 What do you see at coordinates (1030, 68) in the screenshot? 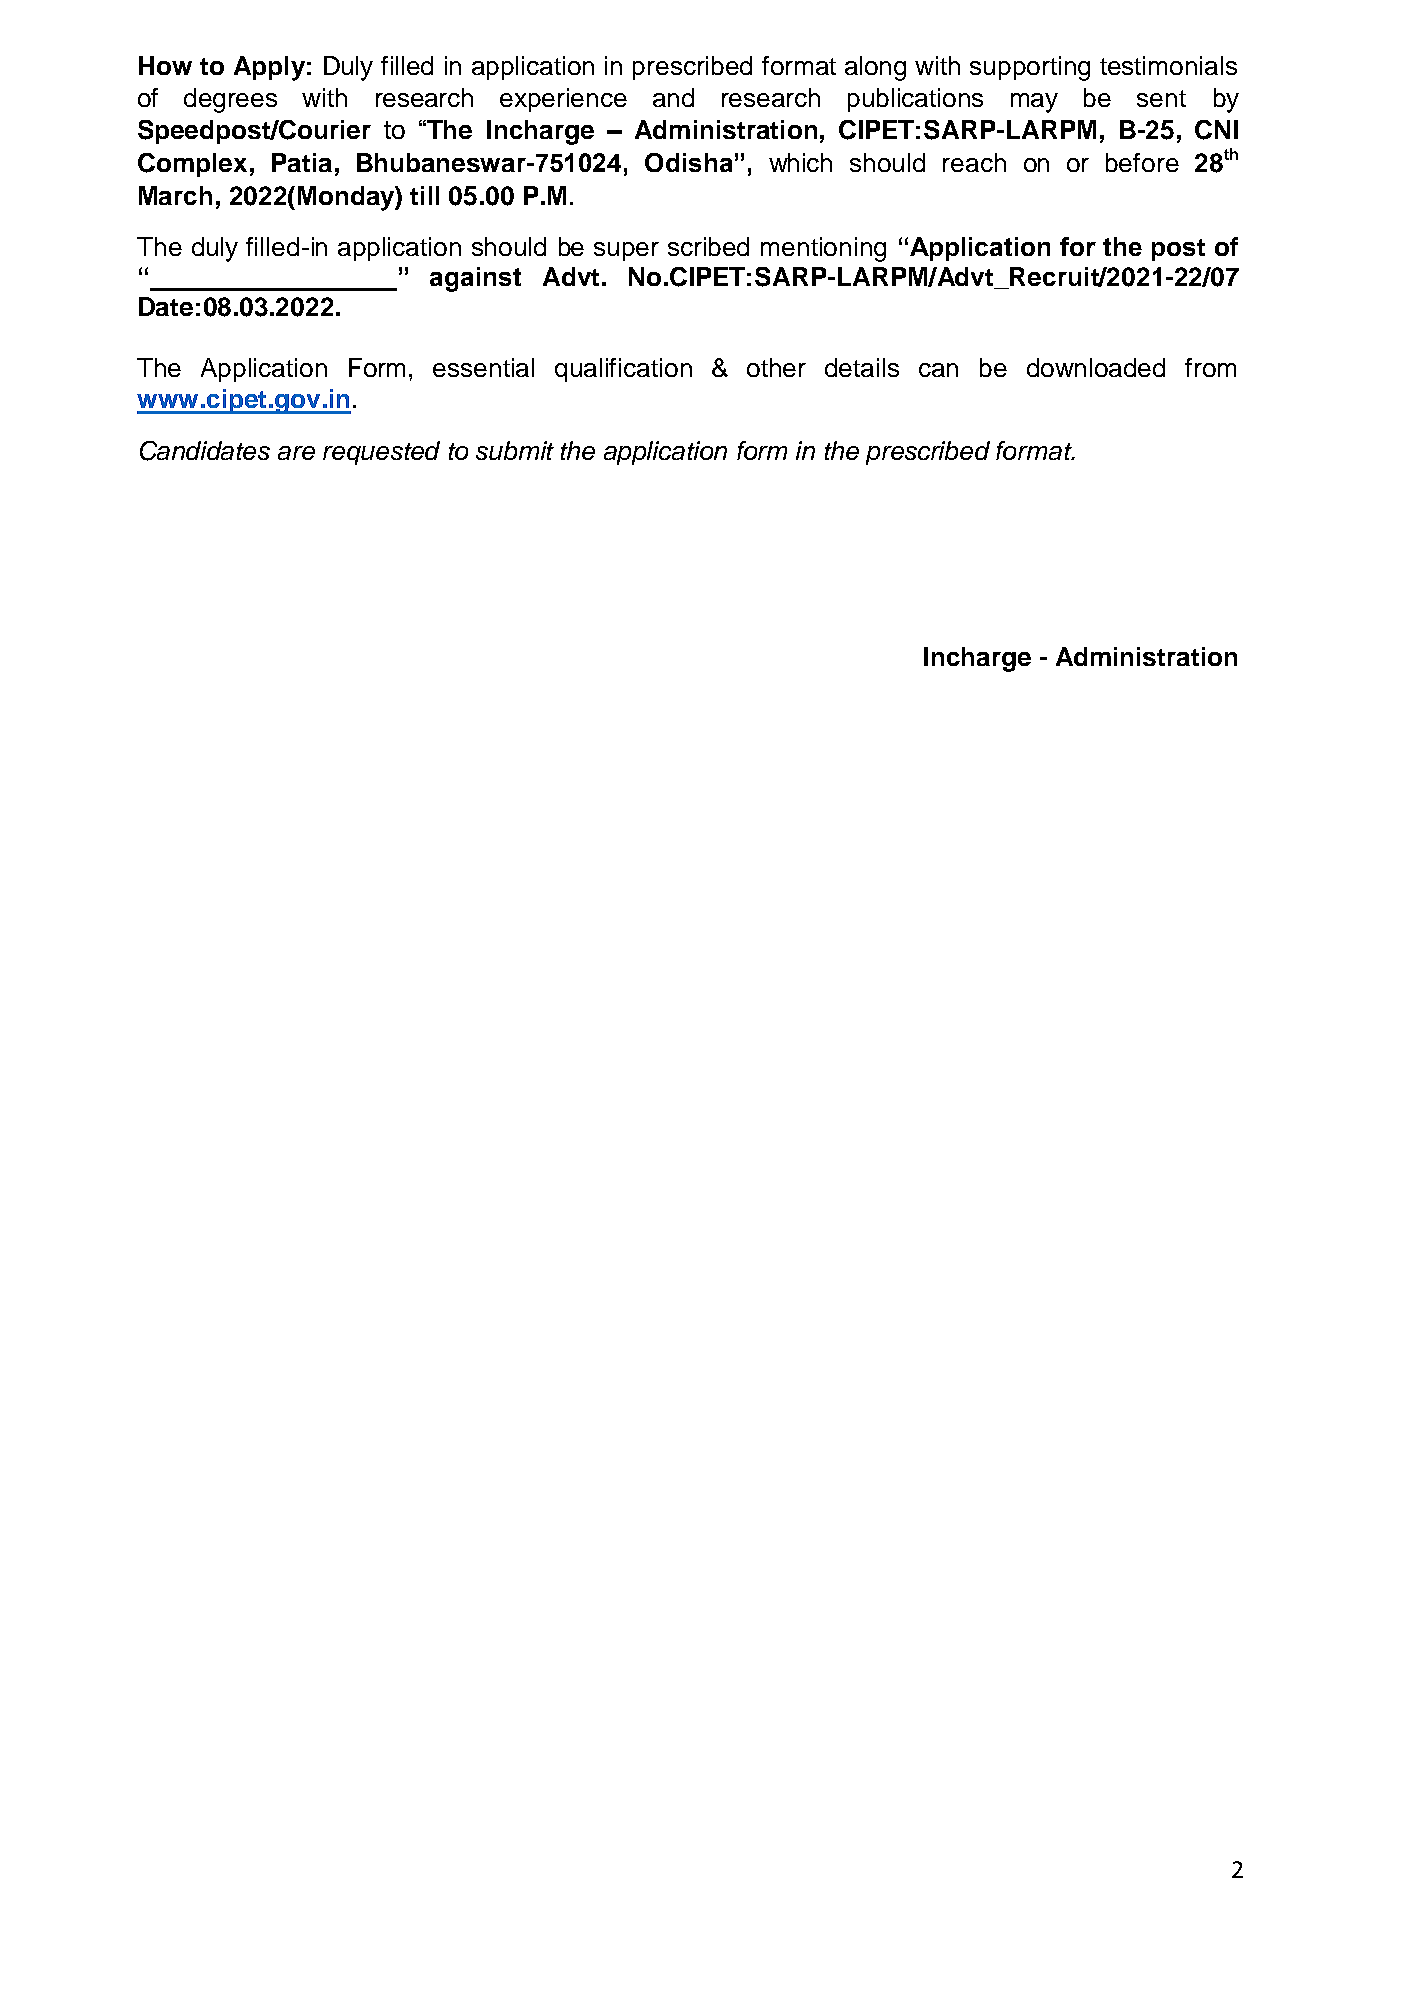
I see `supporting` at bounding box center [1030, 68].
